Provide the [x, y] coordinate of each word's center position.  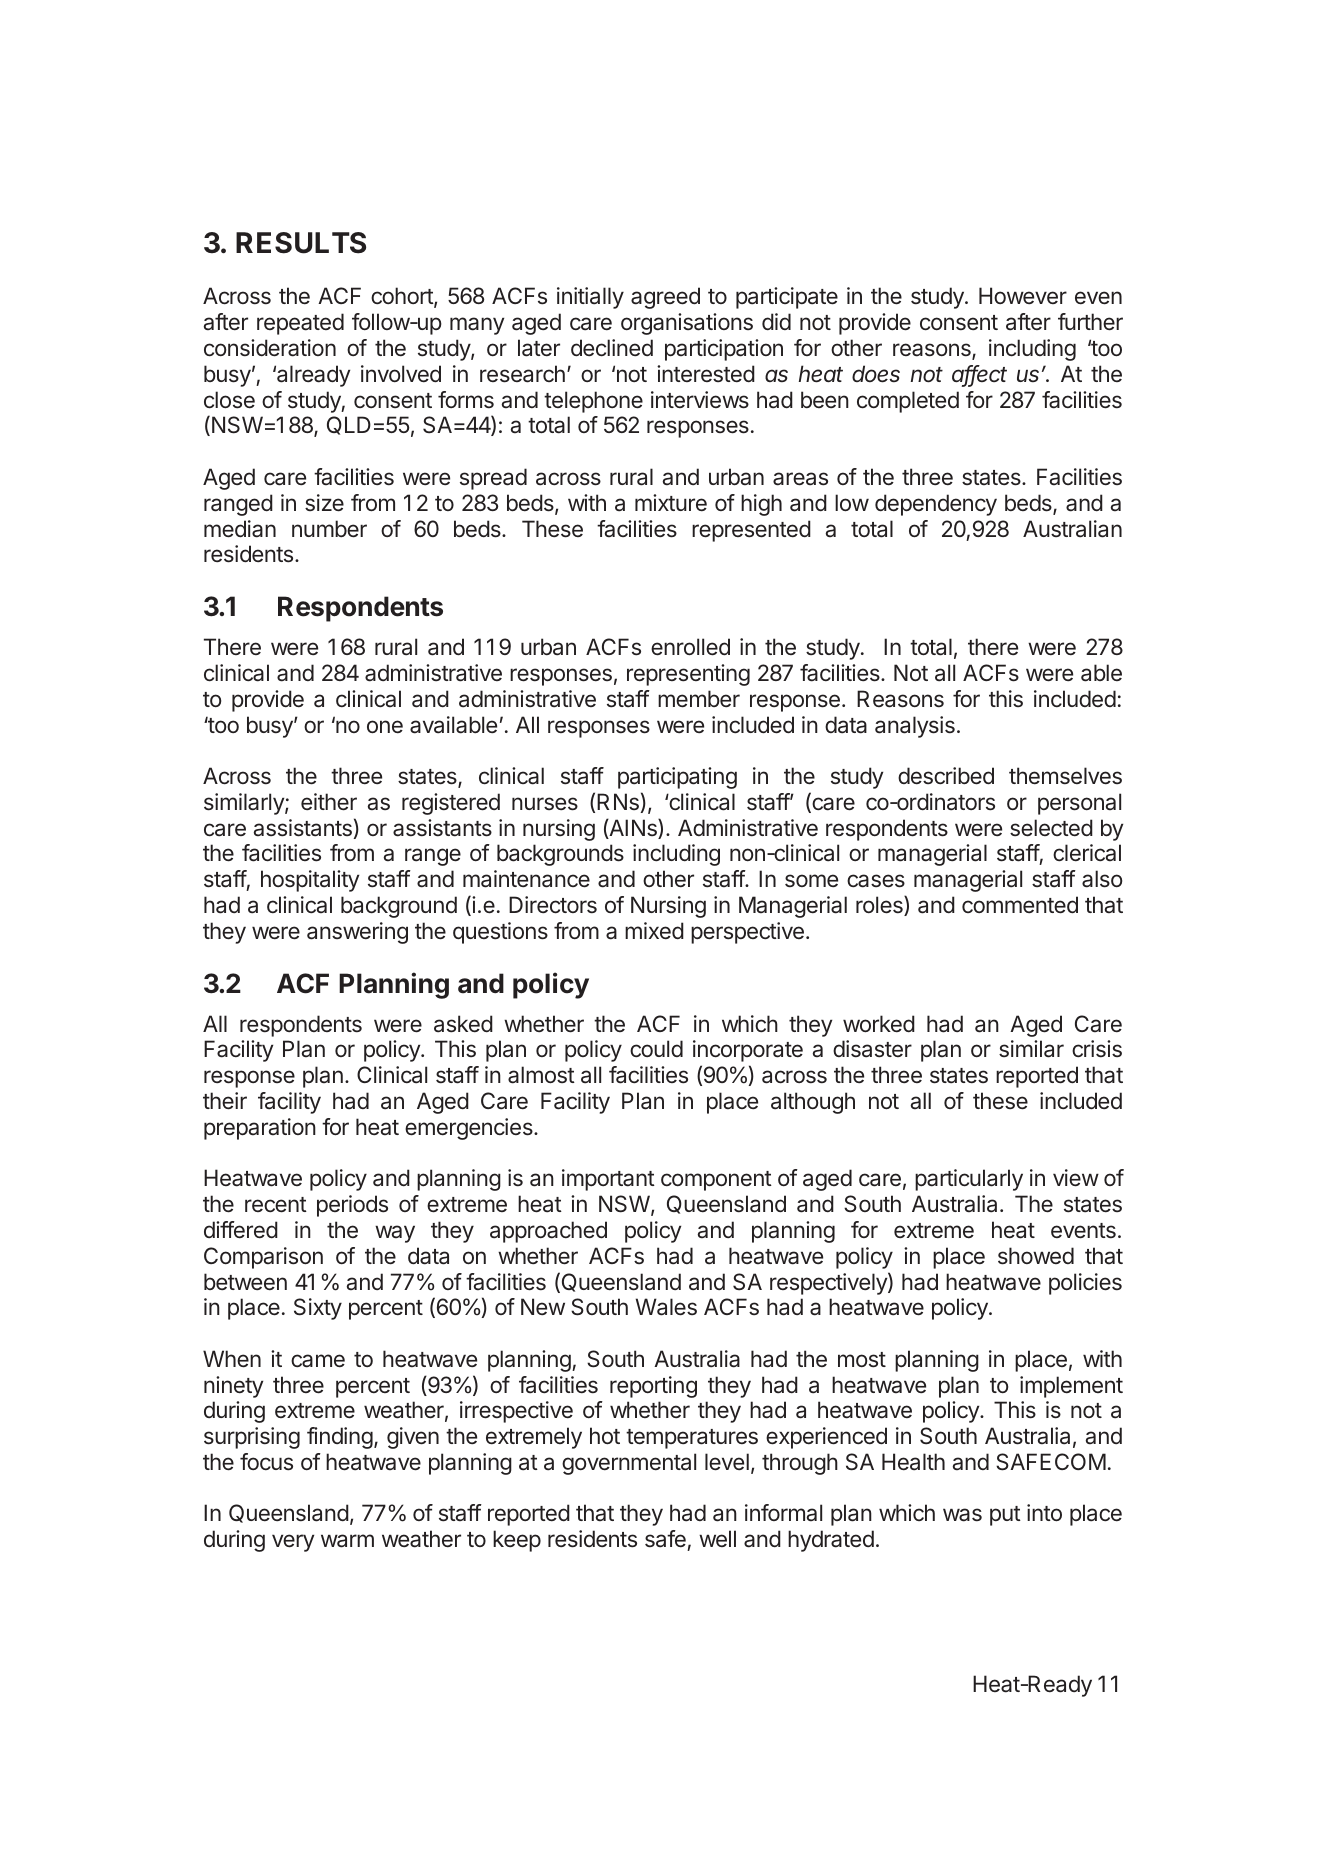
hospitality [310, 881]
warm [347, 1541]
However [1023, 295]
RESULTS [301, 243]
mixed [654, 931]
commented [1020, 905]
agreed [665, 298]
